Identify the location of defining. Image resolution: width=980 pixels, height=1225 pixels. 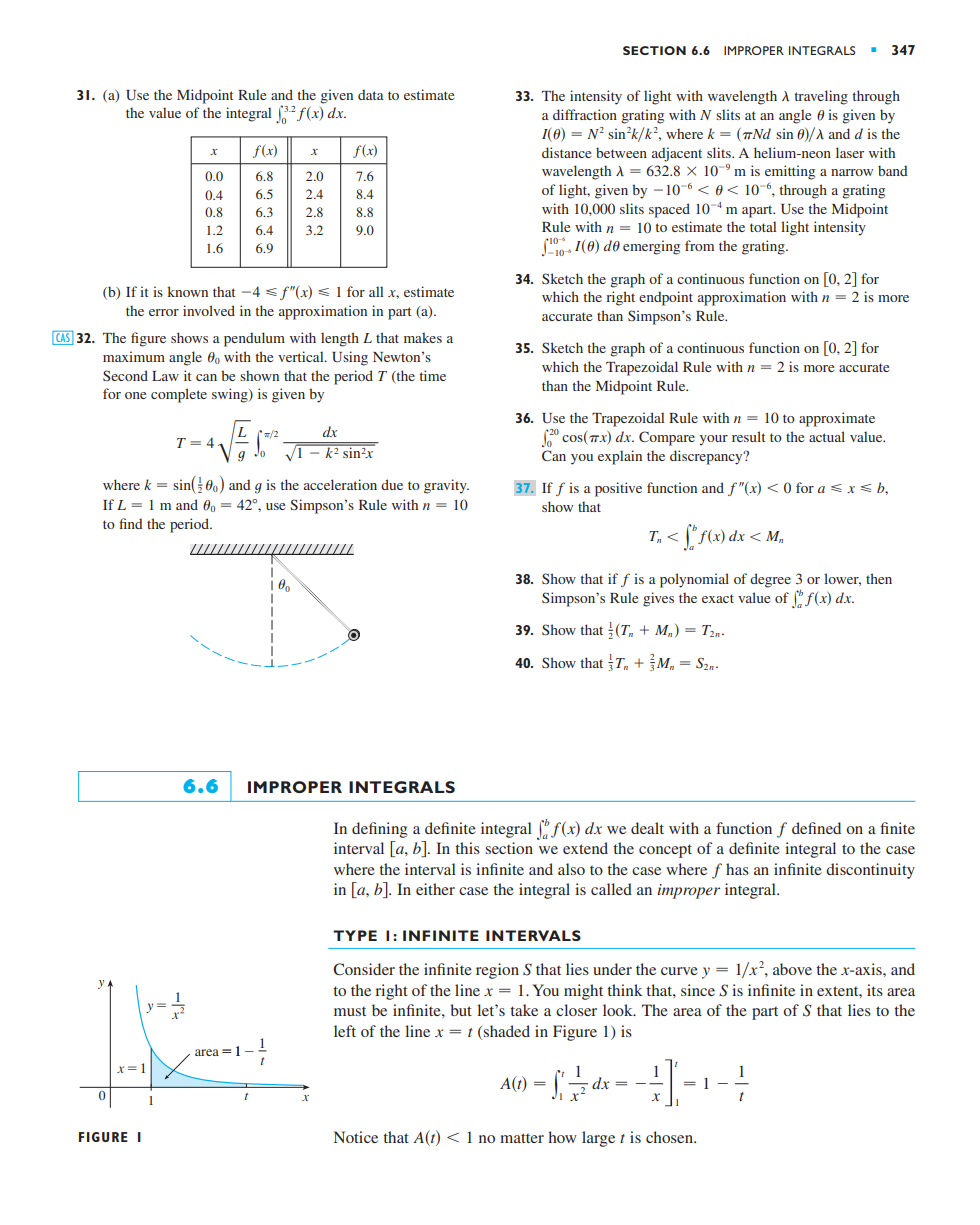
(379, 830).
